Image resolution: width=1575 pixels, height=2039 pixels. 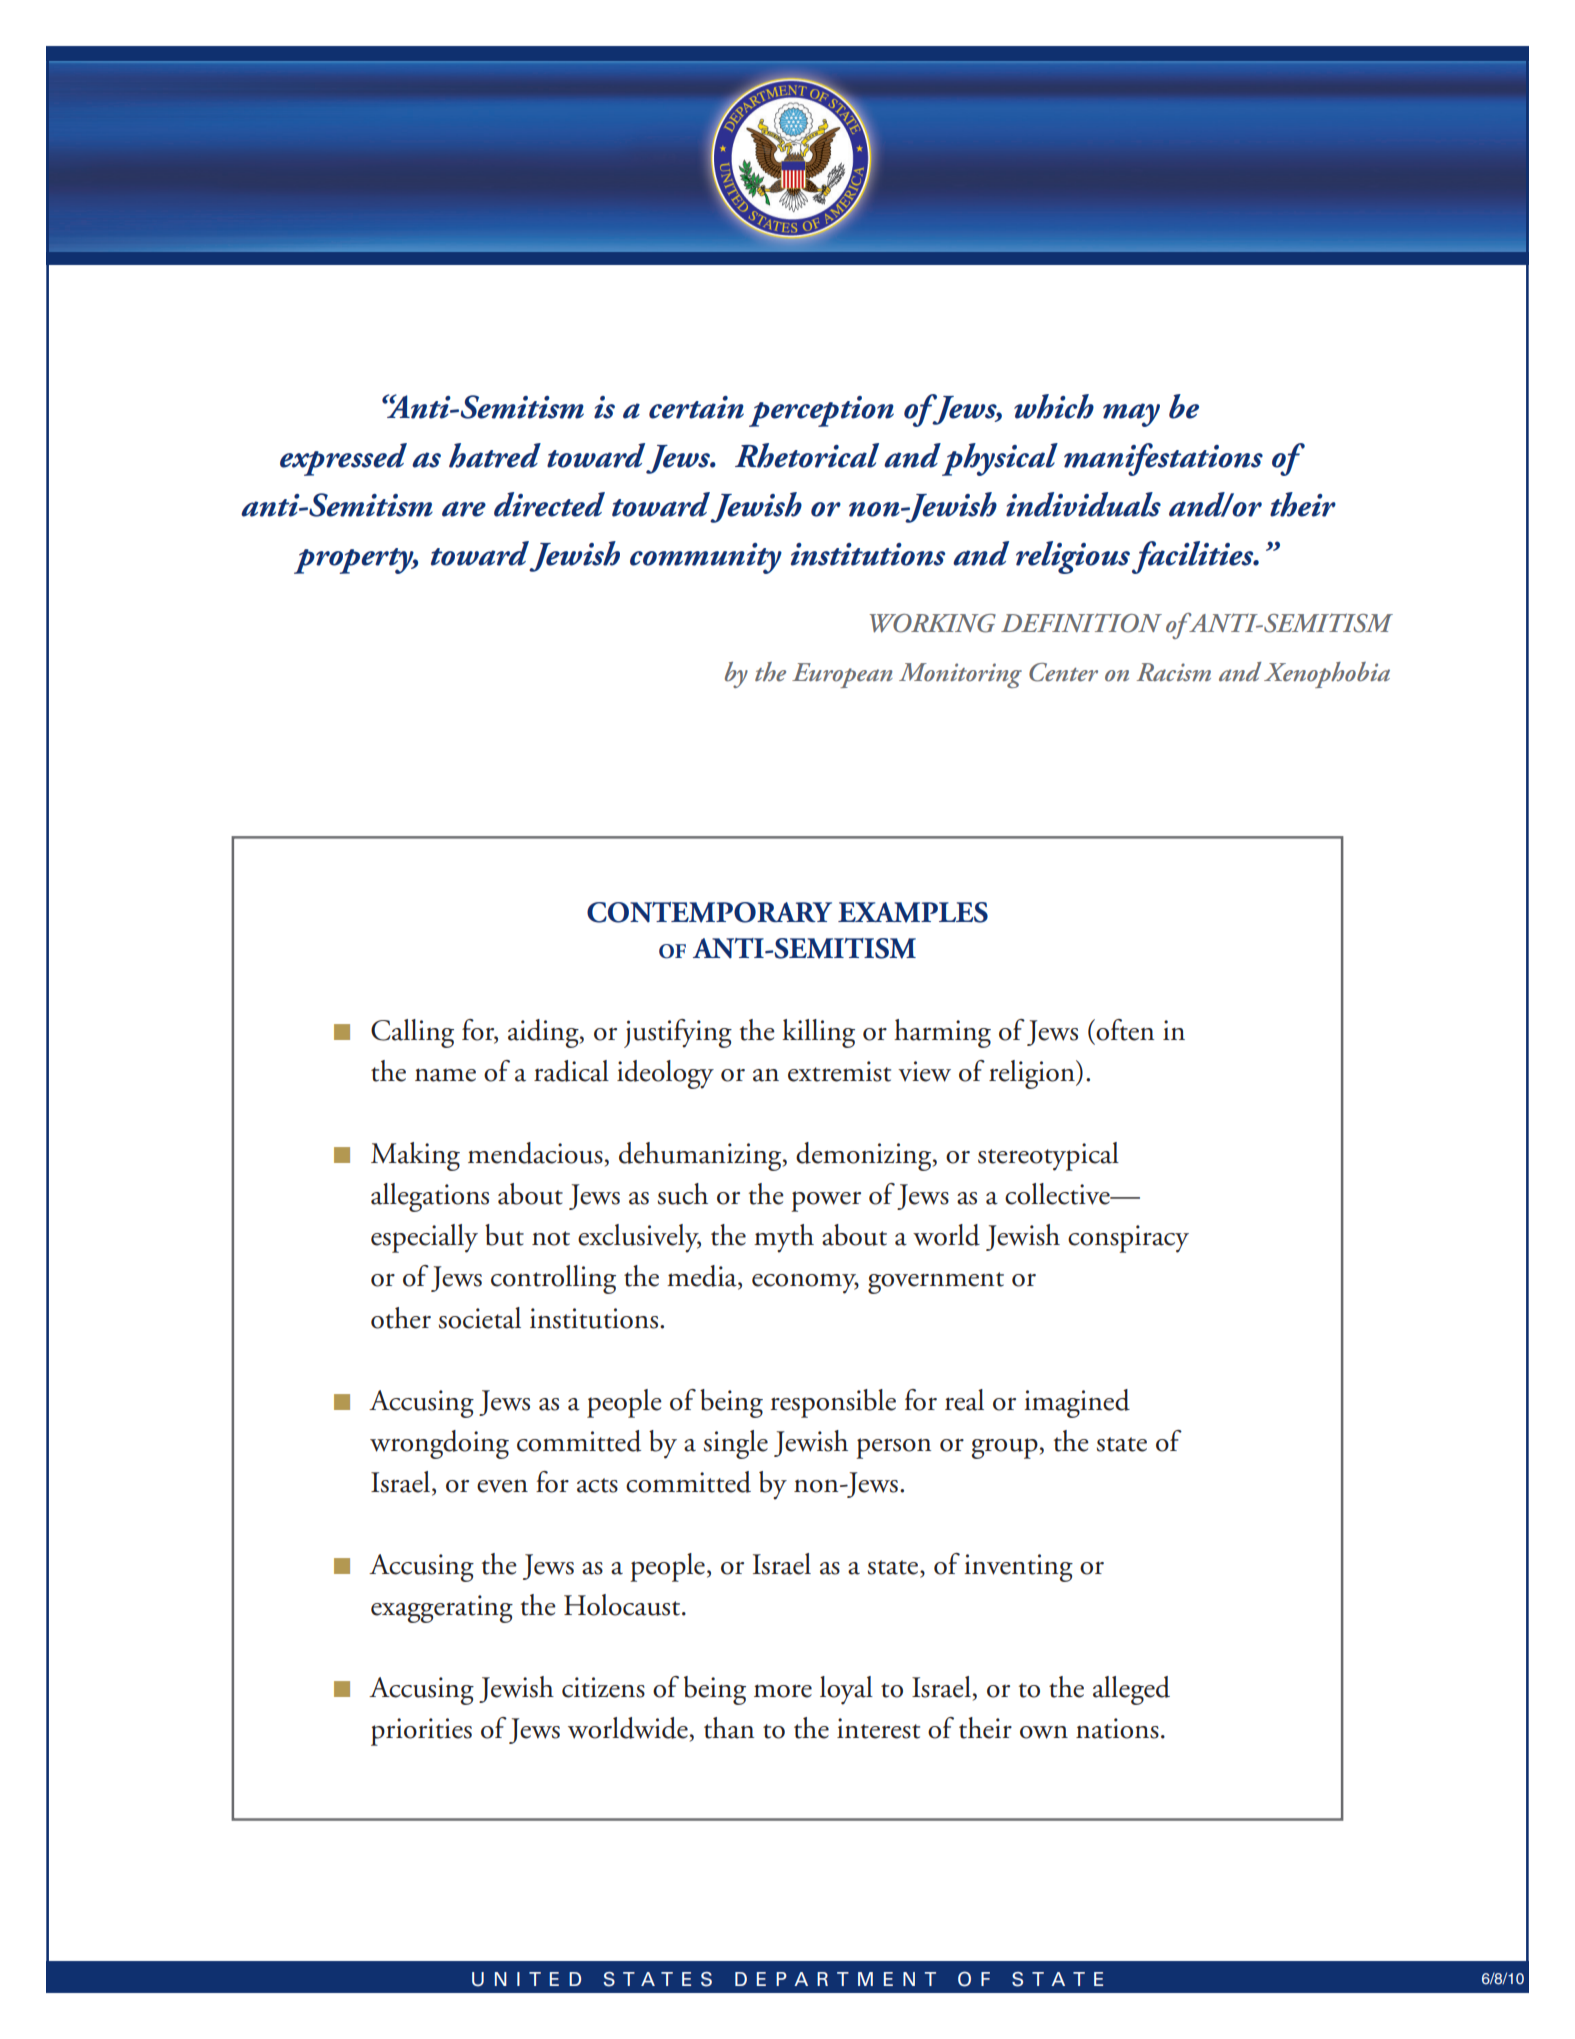 What do you see at coordinates (1128, 1239) in the document?
I see `conspiracy` at bounding box center [1128, 1239].
